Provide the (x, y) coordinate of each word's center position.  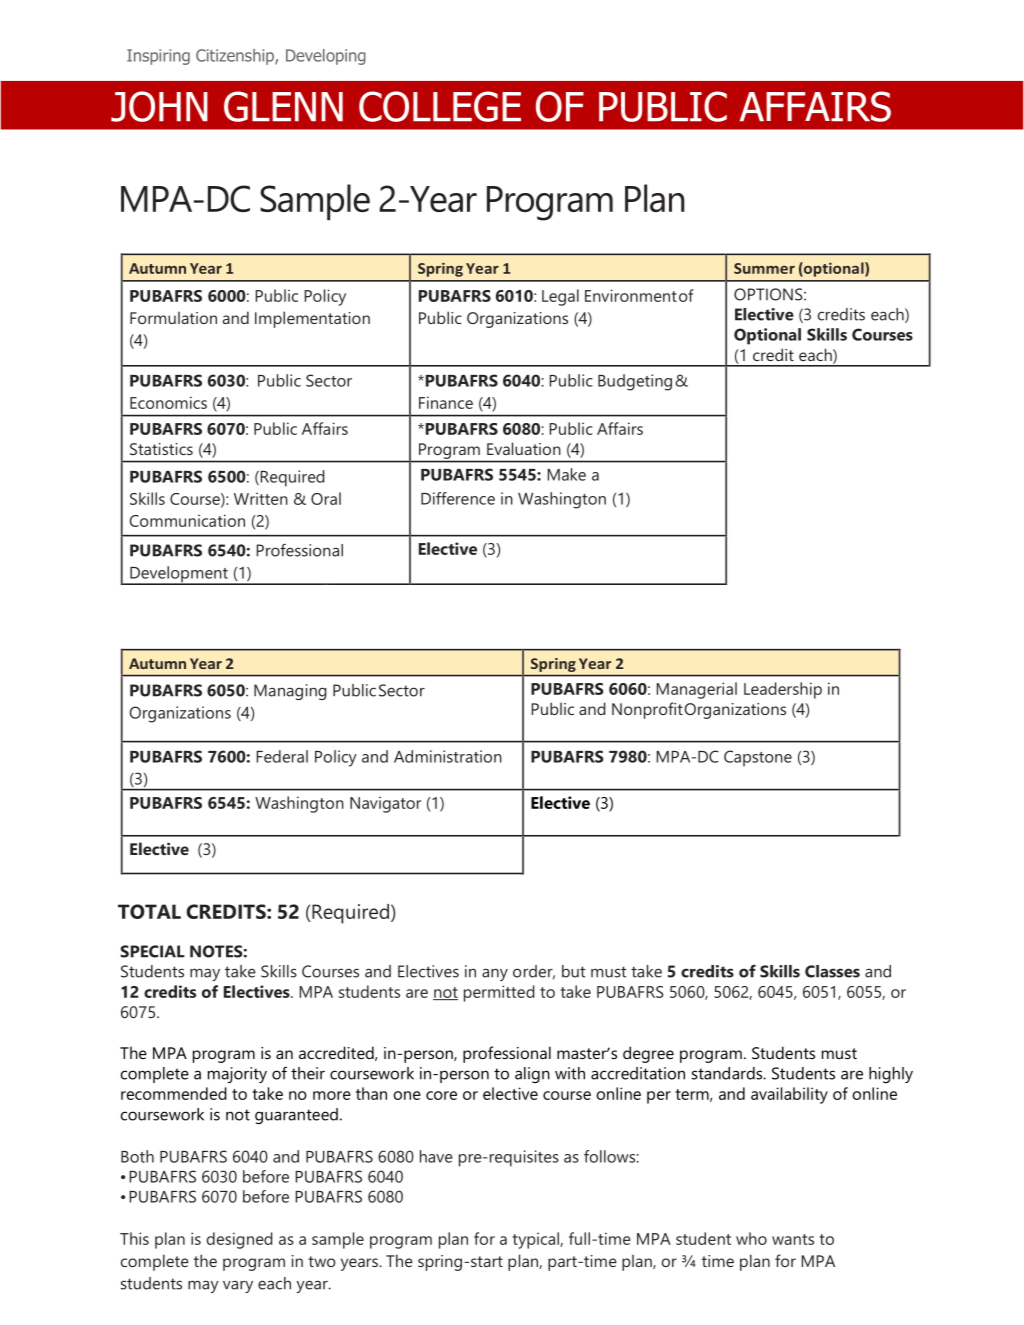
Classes (832, 971)
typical (536, 1240)
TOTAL (149, 911)
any (495, 974)
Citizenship (236, 57)
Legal (560, 297)
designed (240, 1240)
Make (566, 474)
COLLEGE (440, 106)
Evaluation (524, 448)
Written (261, 499)
